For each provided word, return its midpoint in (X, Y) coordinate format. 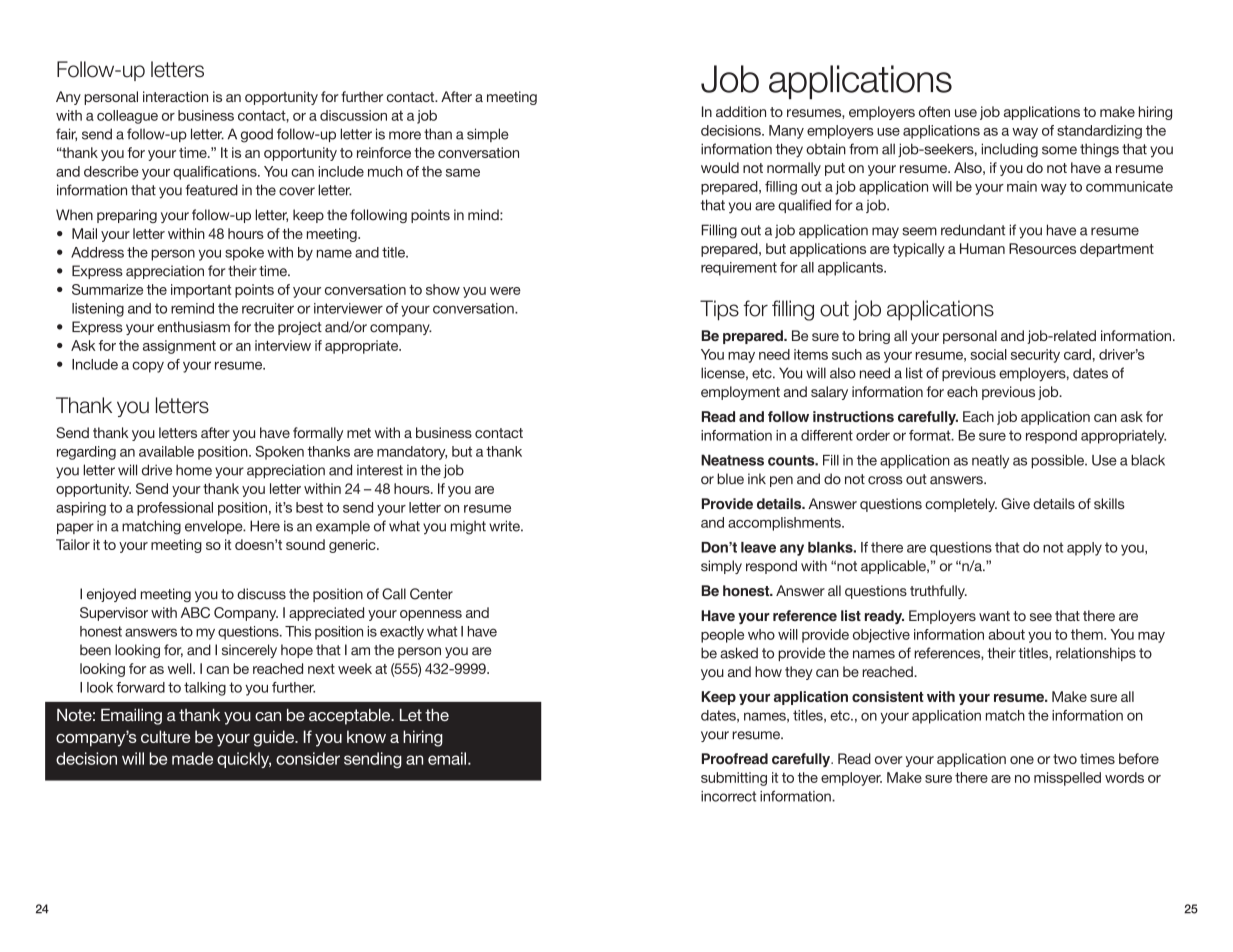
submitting (734, 779)
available (166, 451)
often (934, 111)
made (192, 758)
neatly (990, 462)
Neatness (732, 460)
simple (488, 135)
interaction (175, 96)
